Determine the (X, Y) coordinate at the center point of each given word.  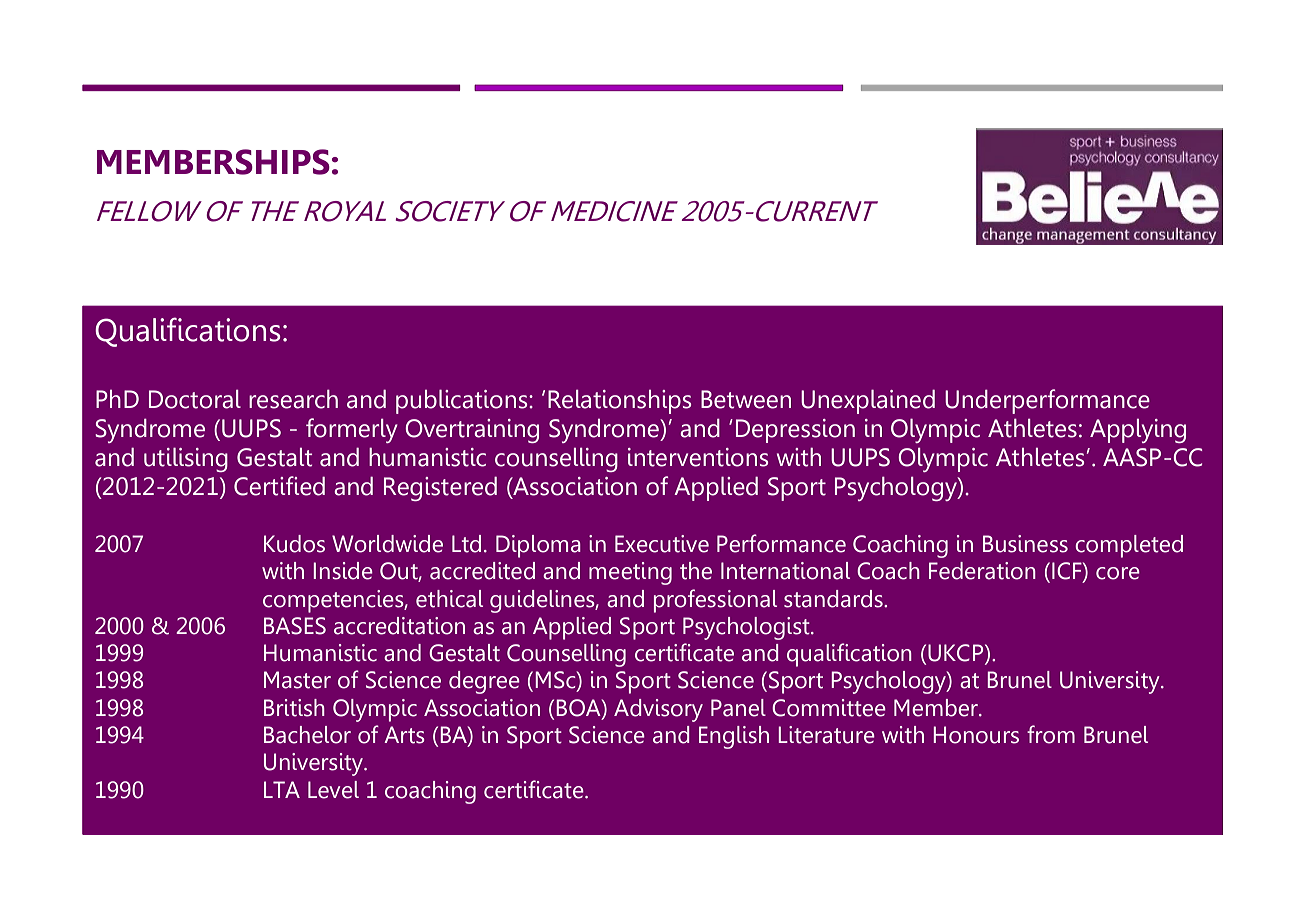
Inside (343, 571)
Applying (1138, 431)
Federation (982, 571)
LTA (282, 789)
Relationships (619, 402)
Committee (829, 708)
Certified (279, 486)
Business (1025, 544)
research (293, 399)
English (734, 737)
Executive (662, 544)
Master (297, 680)
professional (715, 601)
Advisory (658, 710)
